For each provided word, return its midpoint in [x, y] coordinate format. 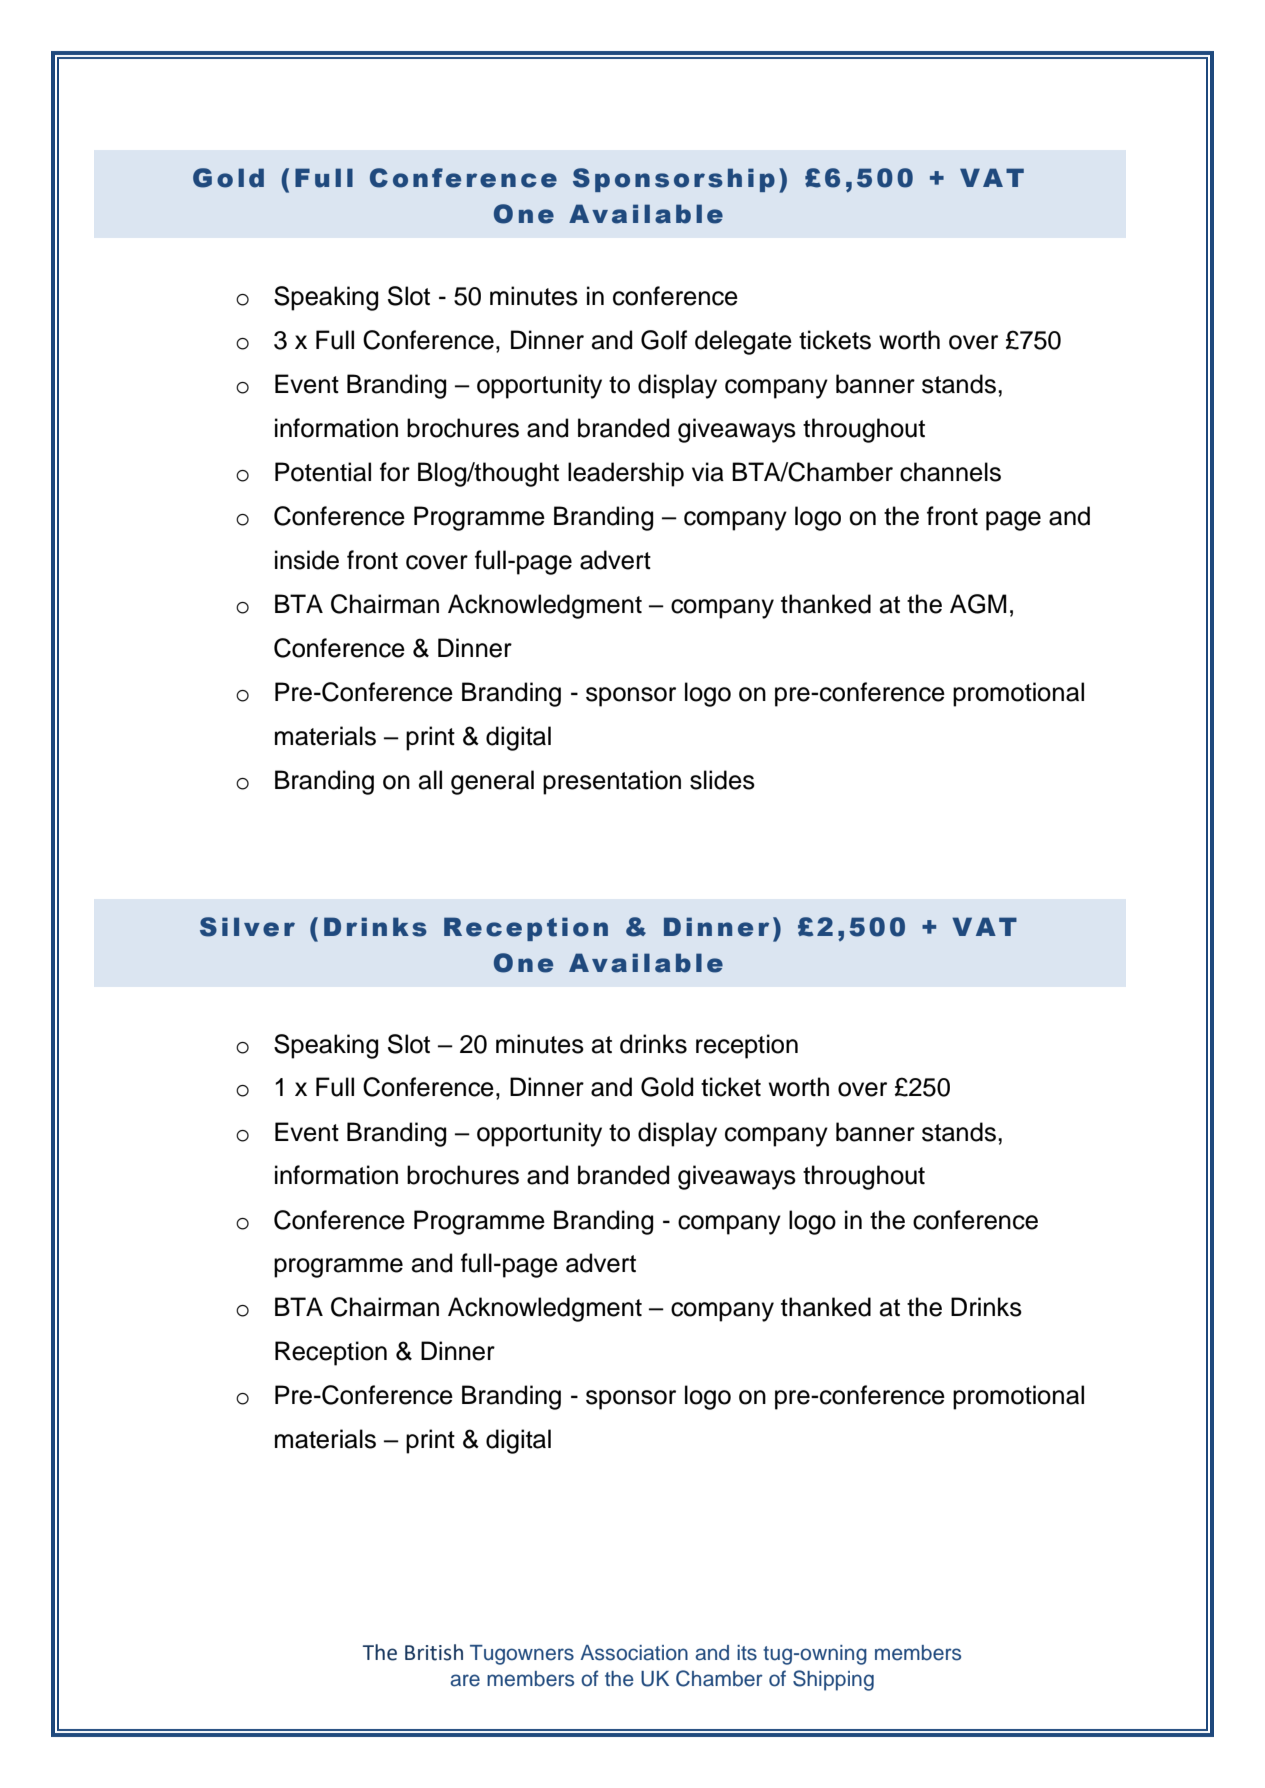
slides [722, 780]
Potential [323, 472]
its [747, 1653]
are [465, 1680]
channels [950, 472]
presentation [612, 782]
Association [634, 1653]
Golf [664, 340]
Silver [247, 927]
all [430, 780]
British [434, 1652]
